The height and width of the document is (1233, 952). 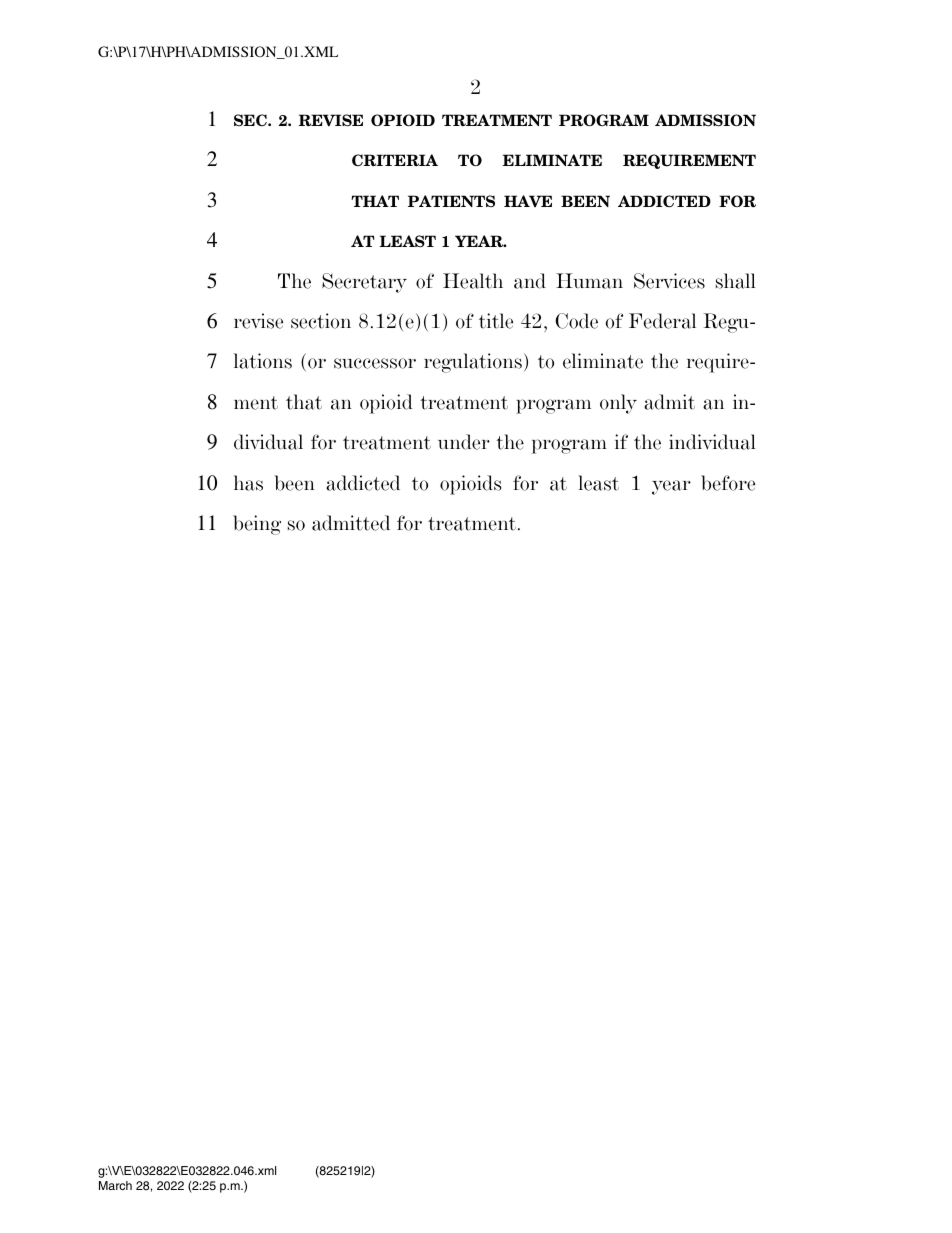 I want to click on being, so click(x=257, y=525).
